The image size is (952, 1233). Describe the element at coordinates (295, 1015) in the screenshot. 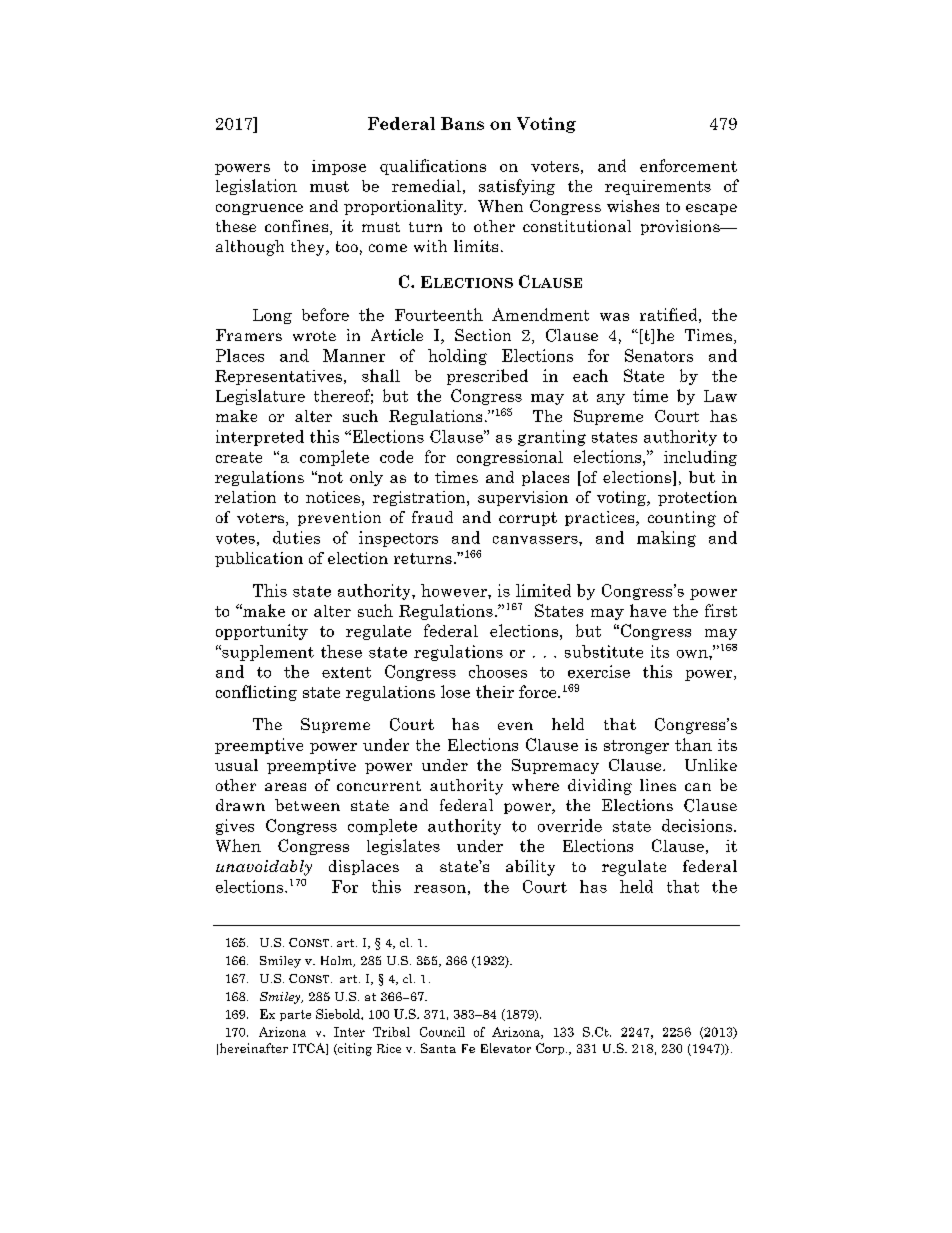

I see `parte` at that location.
